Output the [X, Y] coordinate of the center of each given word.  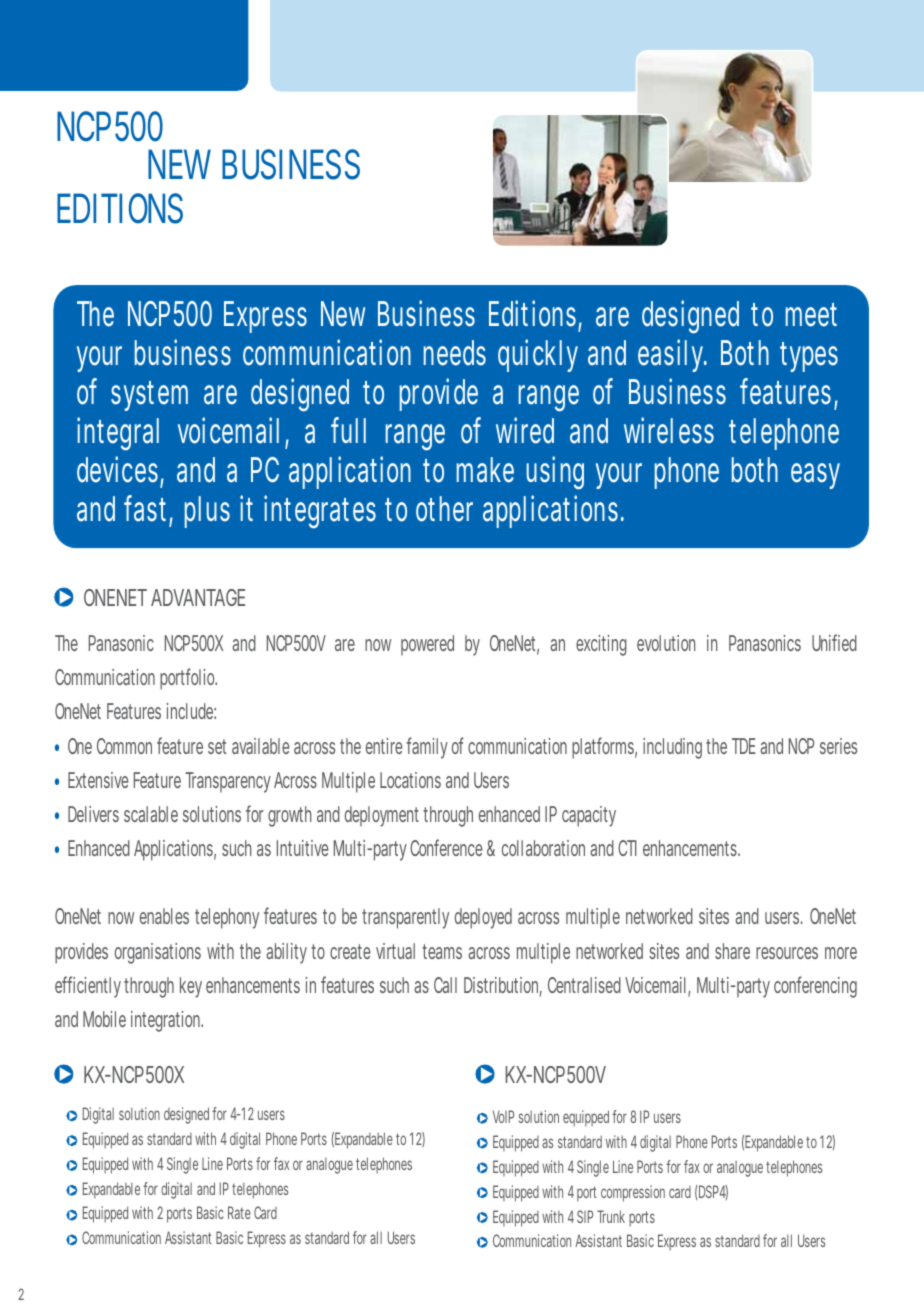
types [809, 357]
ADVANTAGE [198, 597]
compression [633, 1193]
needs [455, 353]
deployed [483, 918]
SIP [585, 1216]
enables [164, 916]
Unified [834, 642]
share [732, 951]
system [149, 396]
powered [427, 645]
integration [167, 1021]
